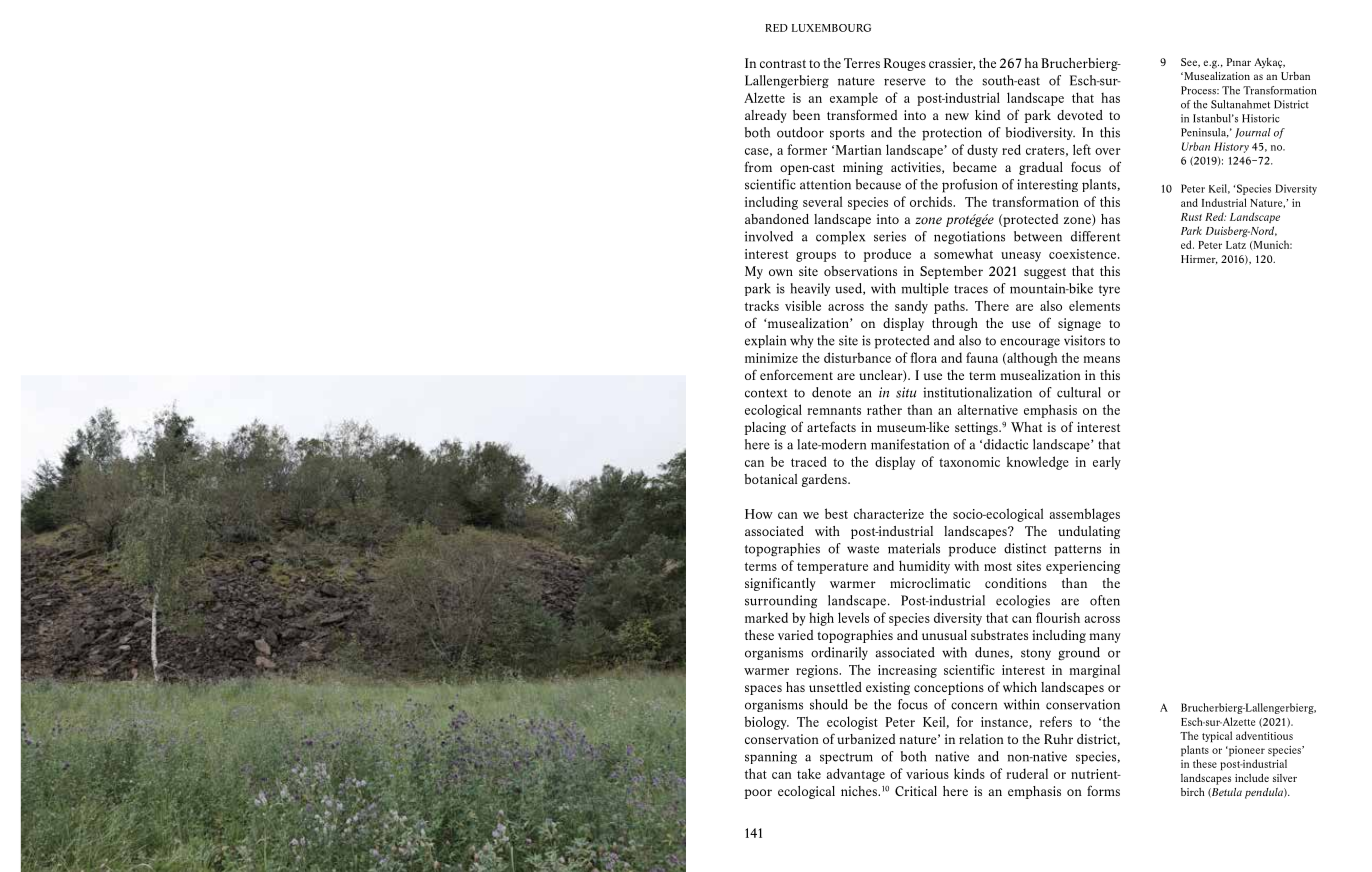  I want to click on Rust, so click(1191, 217).
